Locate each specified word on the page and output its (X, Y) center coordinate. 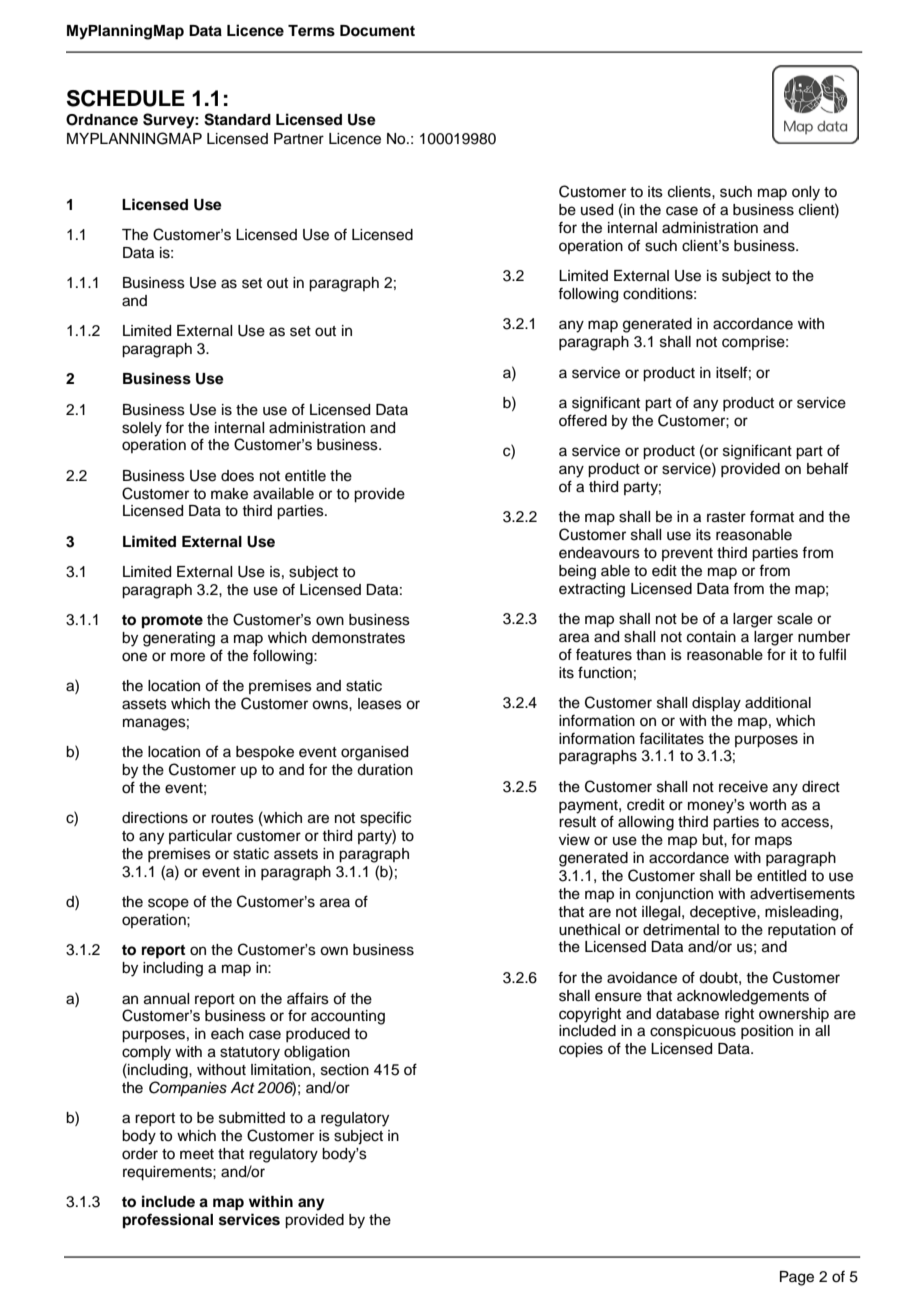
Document (377, 31)
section (345, 1070)
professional (168, 1221)
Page (797, 1278)
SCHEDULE (126, 98)
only (806, 193)
